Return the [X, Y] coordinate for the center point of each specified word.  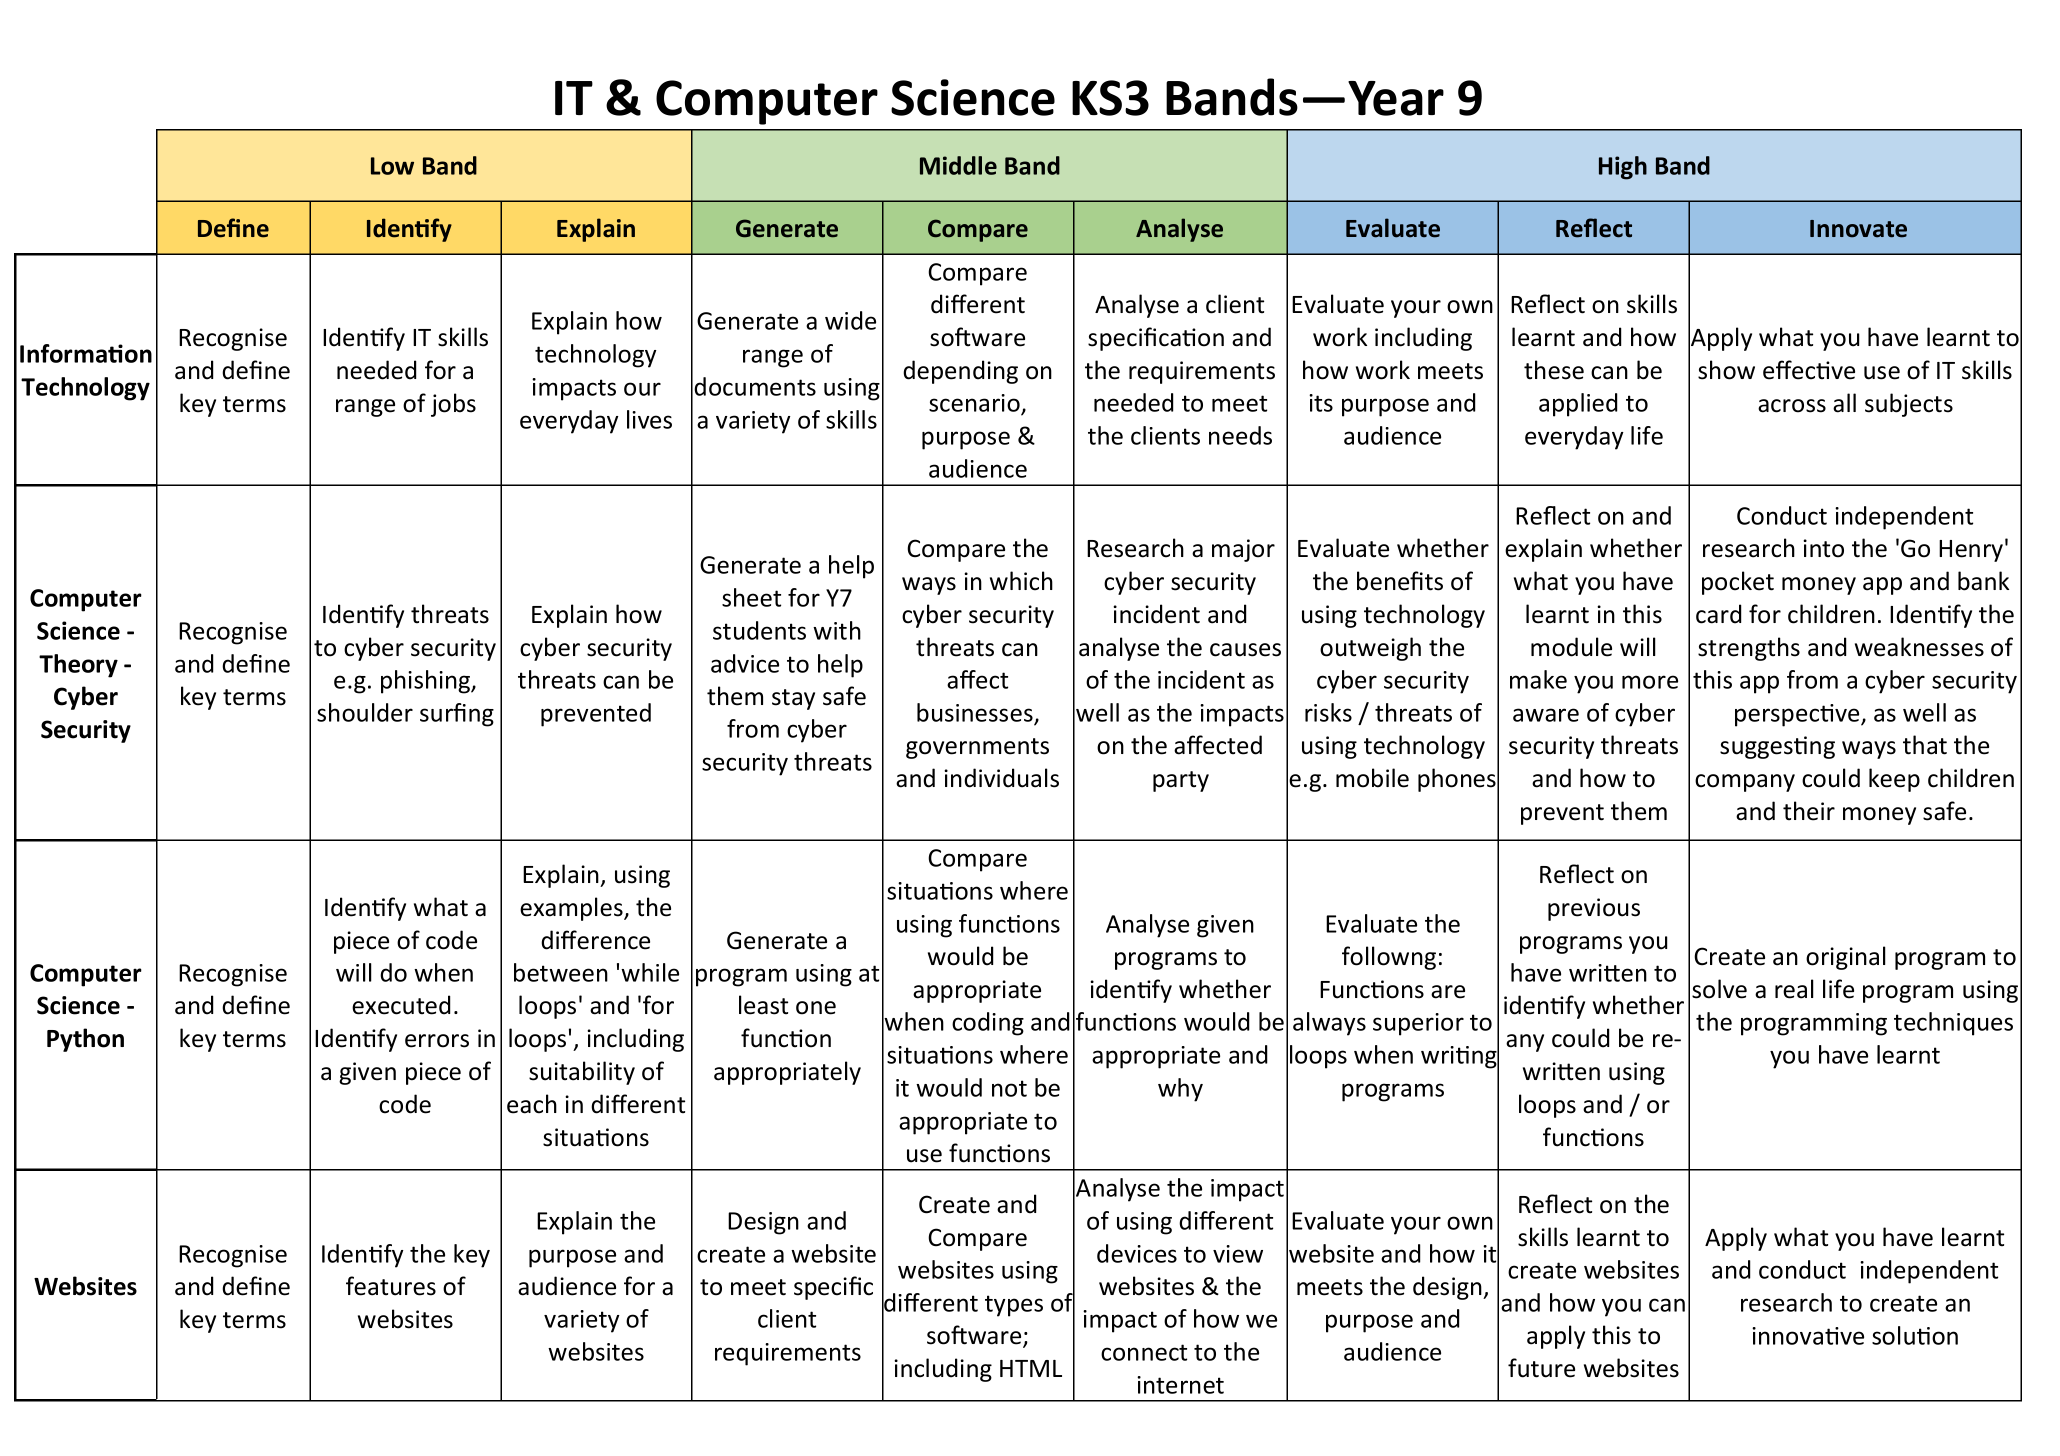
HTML [1031, 1368]
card [1718, 614]
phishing [427, 682]
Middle [958, 165]
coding [988, 1024]
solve [1719, 989]
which [1021, 581]
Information [86, 353]
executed [401, 1005]
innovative [1808, 1336]
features [391, 1286]
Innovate [1858, 229]
